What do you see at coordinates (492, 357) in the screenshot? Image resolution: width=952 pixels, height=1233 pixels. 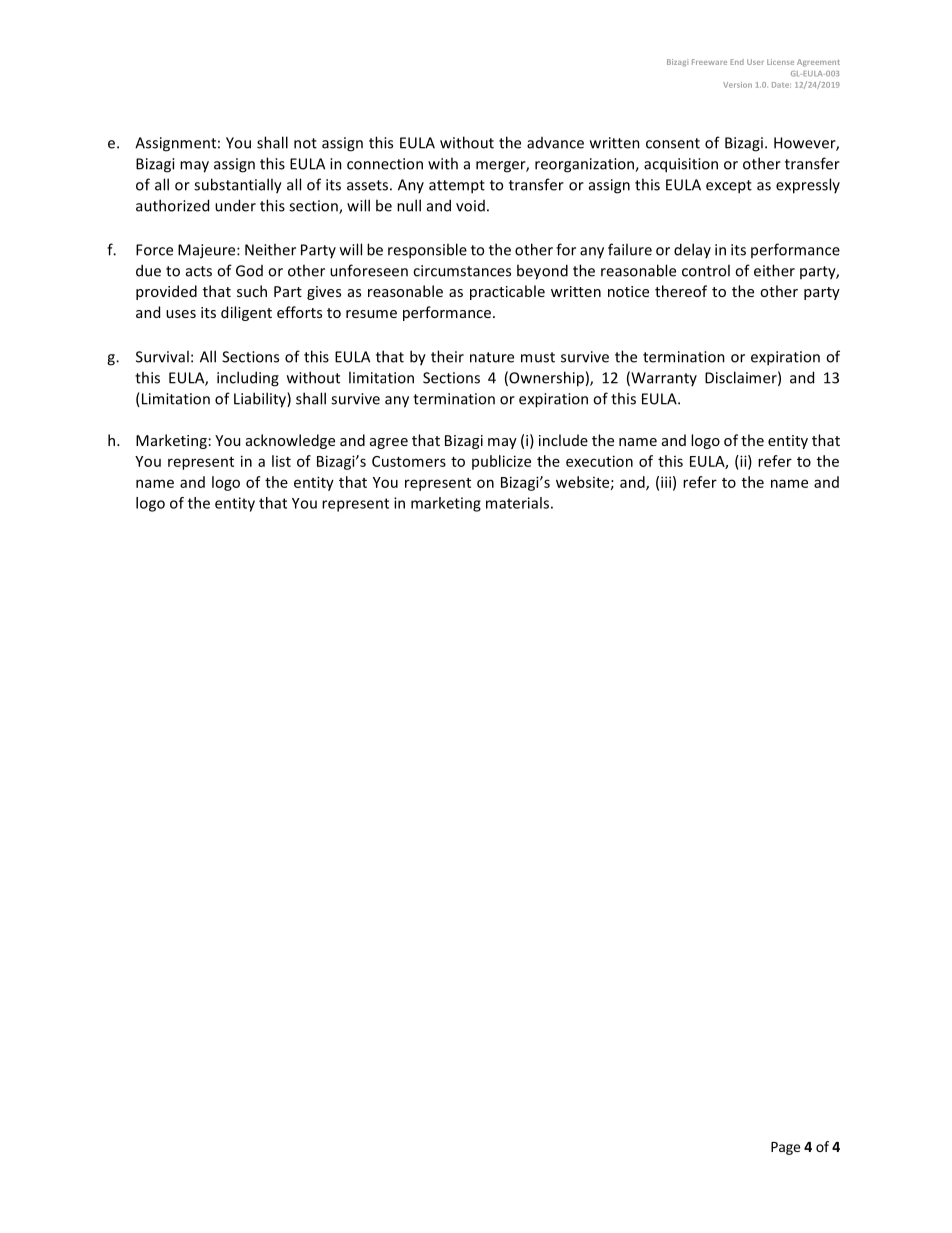 I see `nature` at bounding box center [492, 357].
